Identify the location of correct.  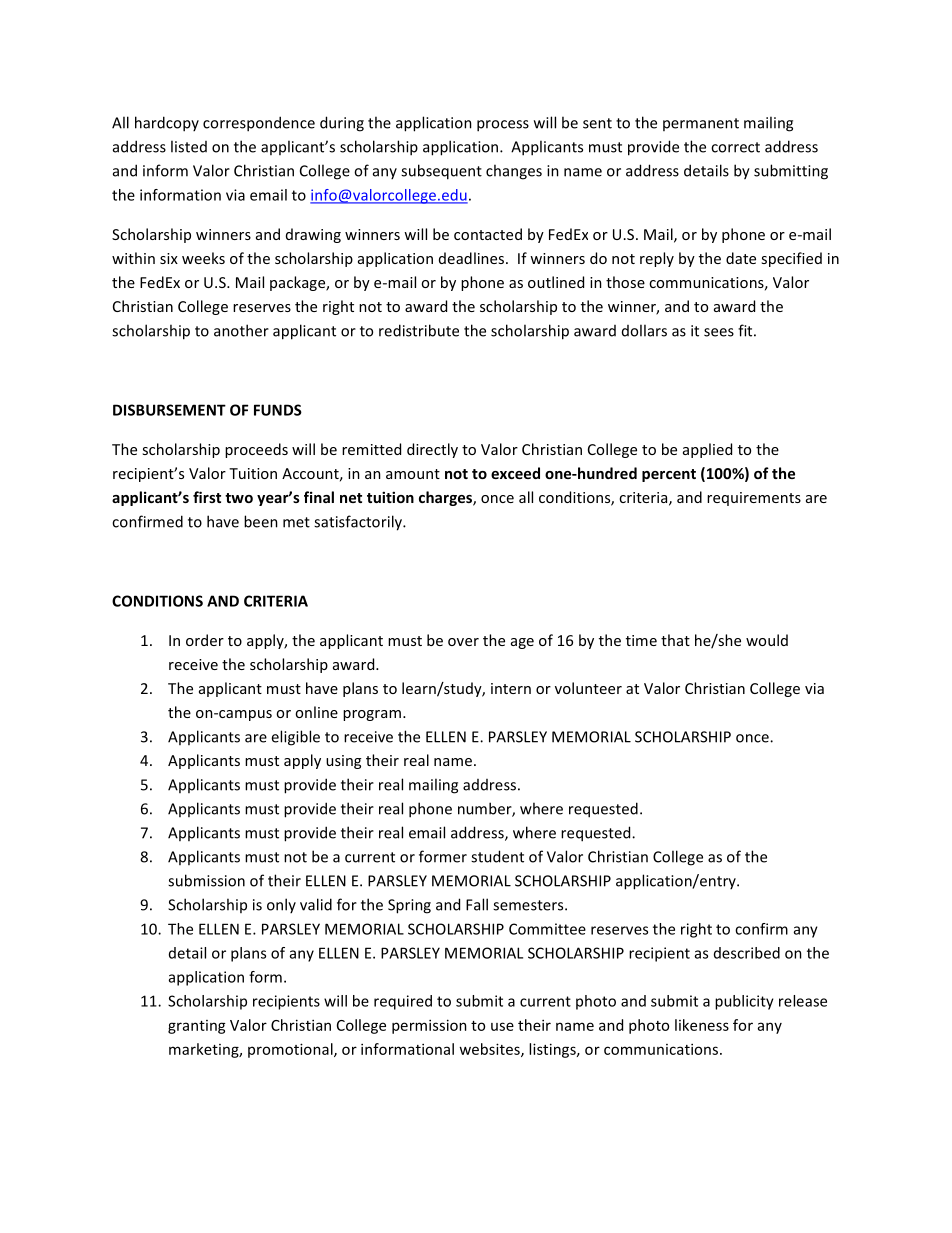
(735, 147).
